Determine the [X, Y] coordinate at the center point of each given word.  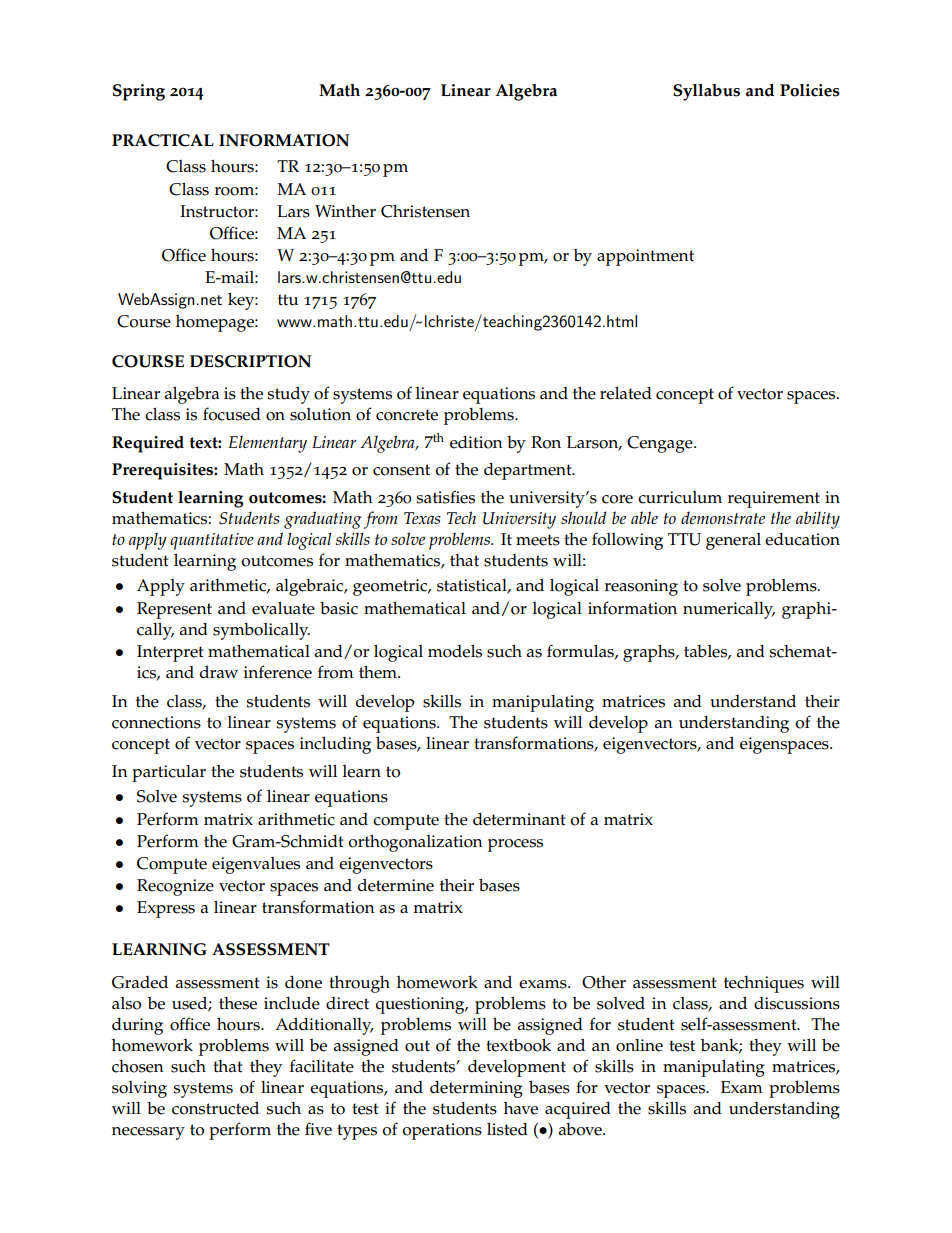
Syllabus [706, 92]
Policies [810, 90]
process [515, 845]
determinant [519, 819]
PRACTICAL [163, 140]
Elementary [267, 444]
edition [476, 442]
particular [169, 773]
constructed [215, 1108]
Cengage [661, 444]
